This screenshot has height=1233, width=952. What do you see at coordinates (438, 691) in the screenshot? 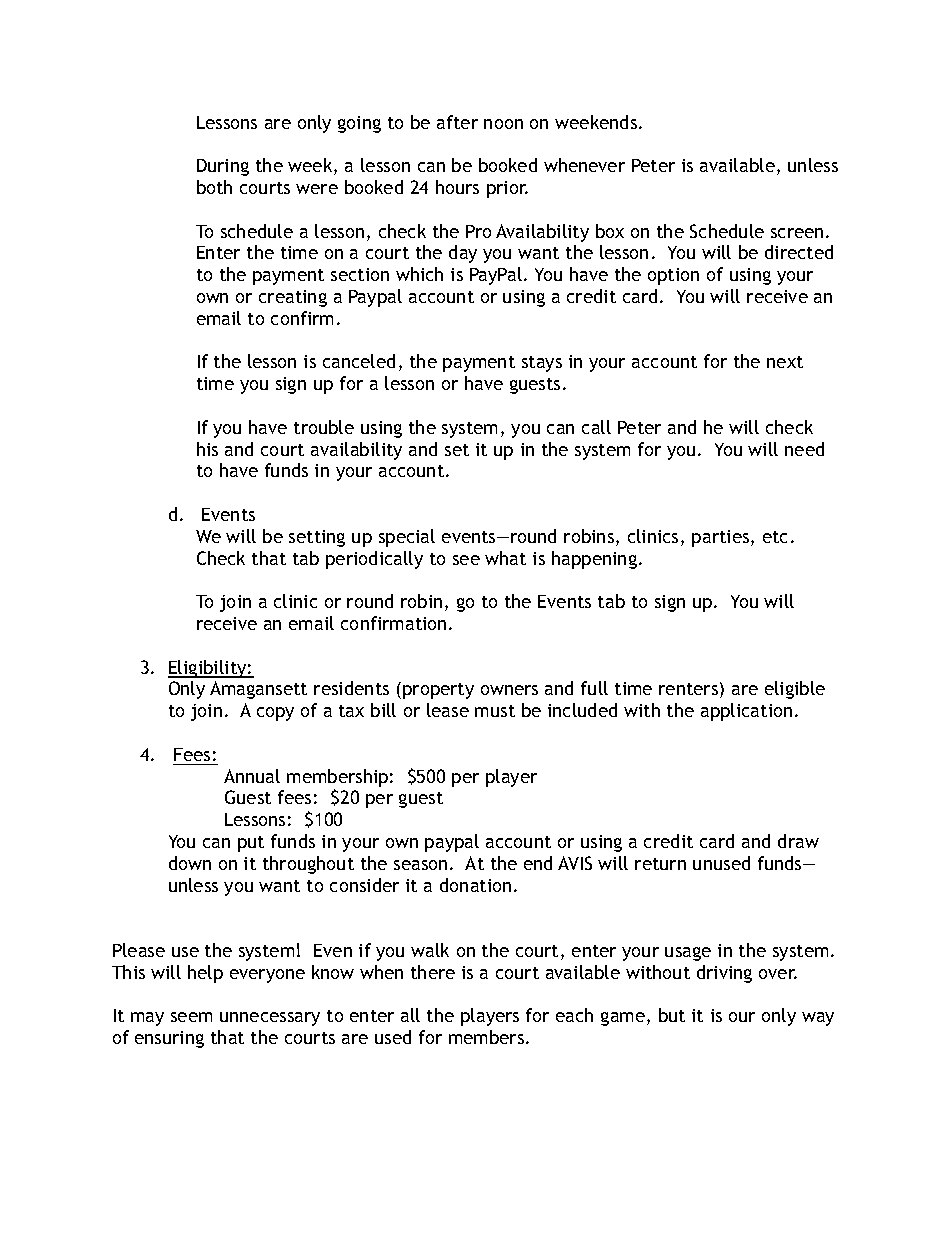
I see `property` at bounding box center [438, 691].
